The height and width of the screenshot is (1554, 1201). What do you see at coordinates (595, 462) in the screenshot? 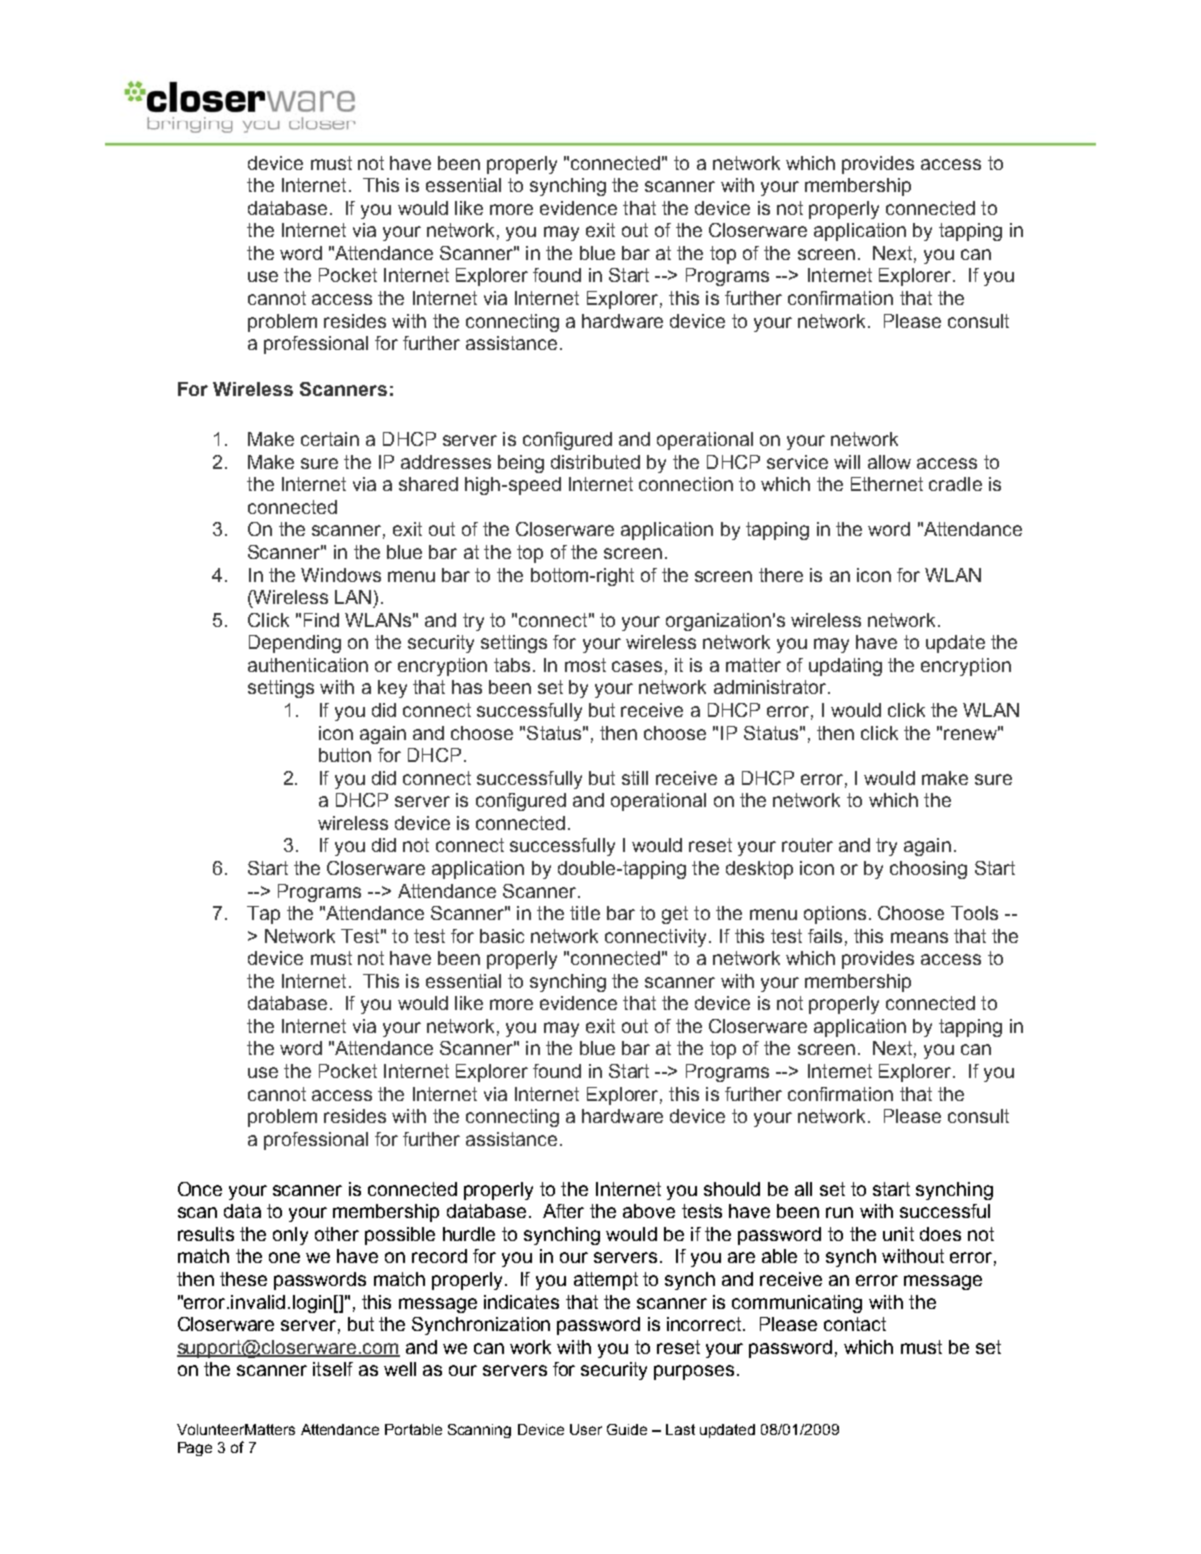
I see `distributed` at bounding box center [595, 462].
